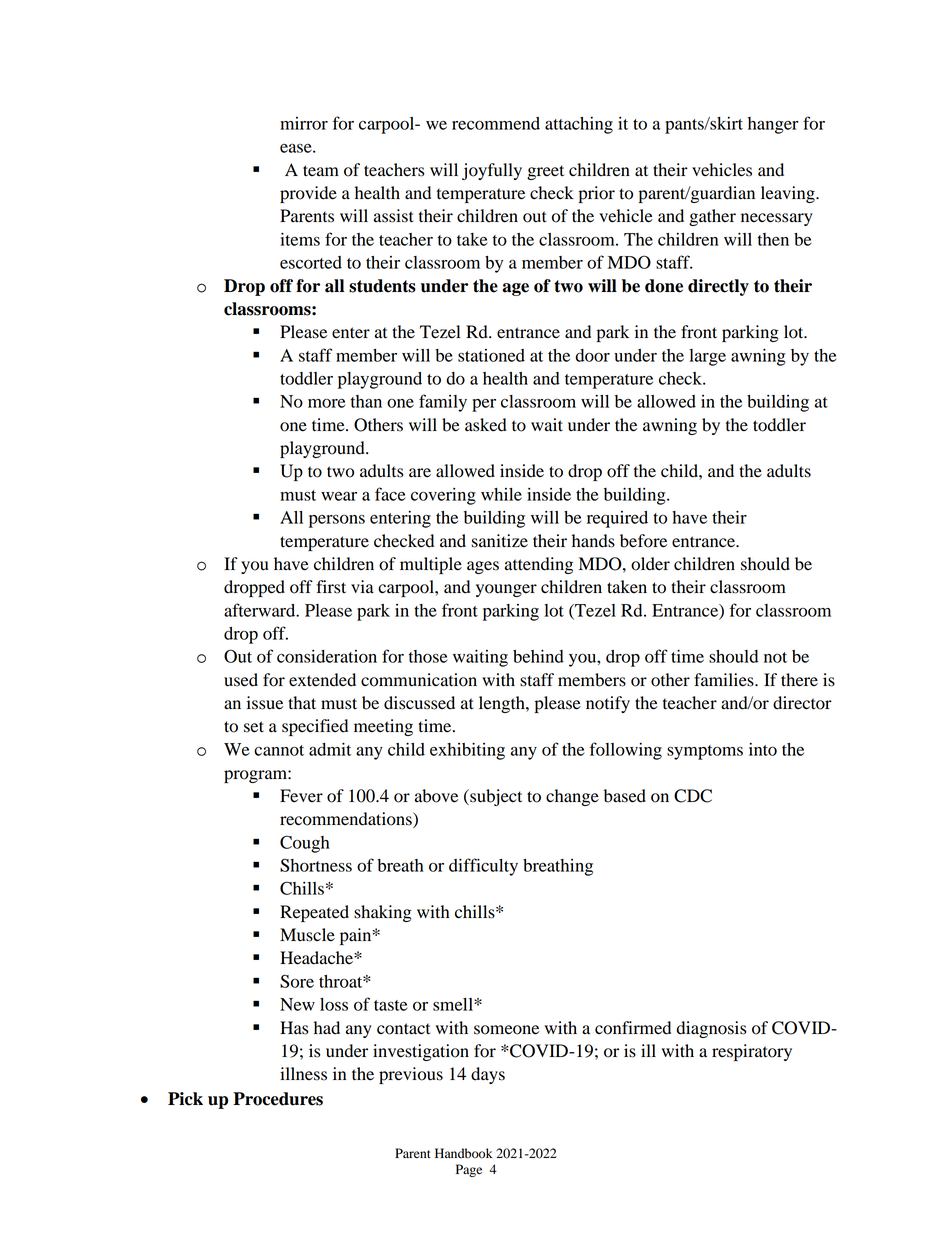  Describe the element at coordinates (773, 125) in the screenshot. I see `hanger` at that location.
